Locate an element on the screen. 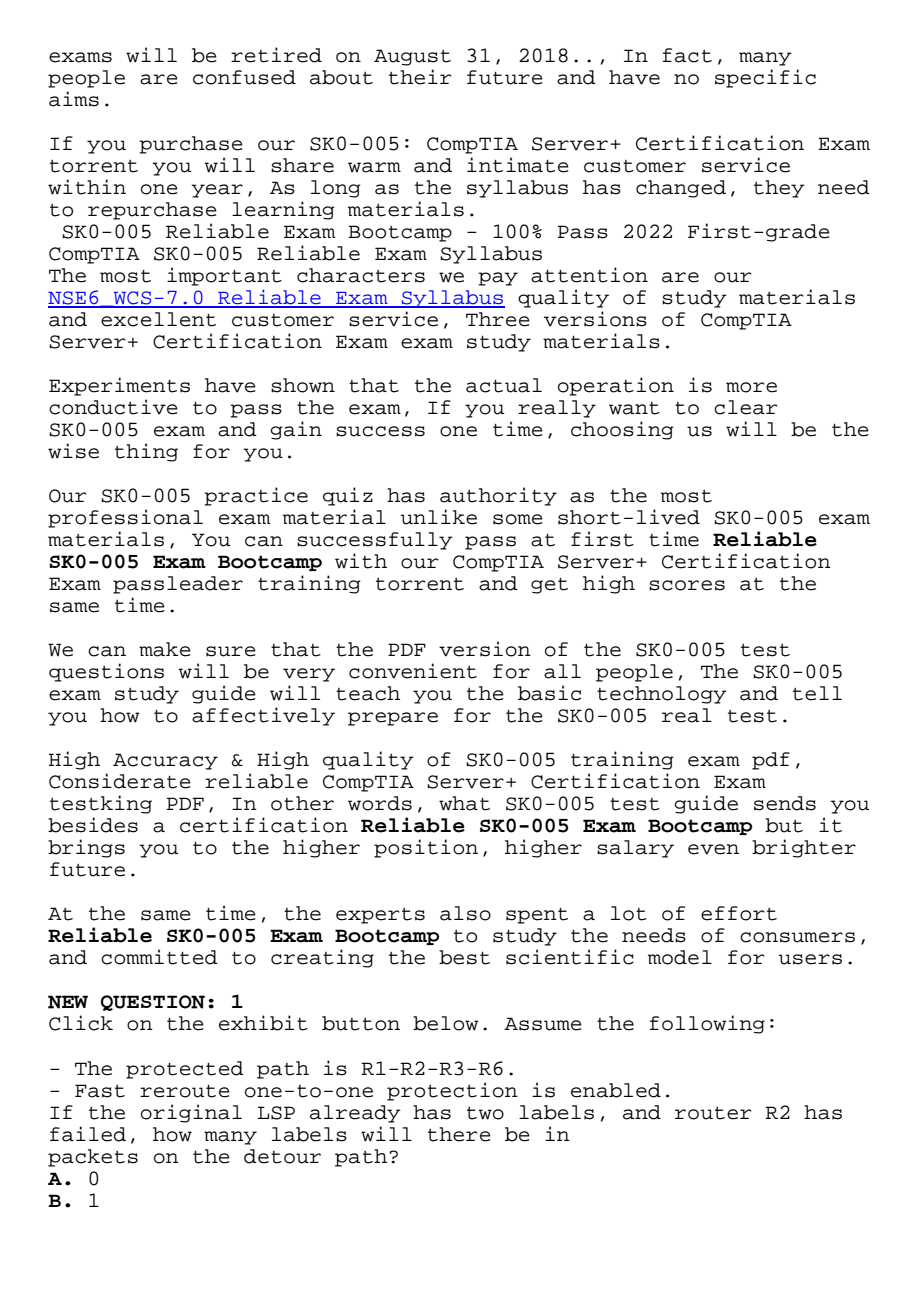  position is located at coordinates (426, 848).
